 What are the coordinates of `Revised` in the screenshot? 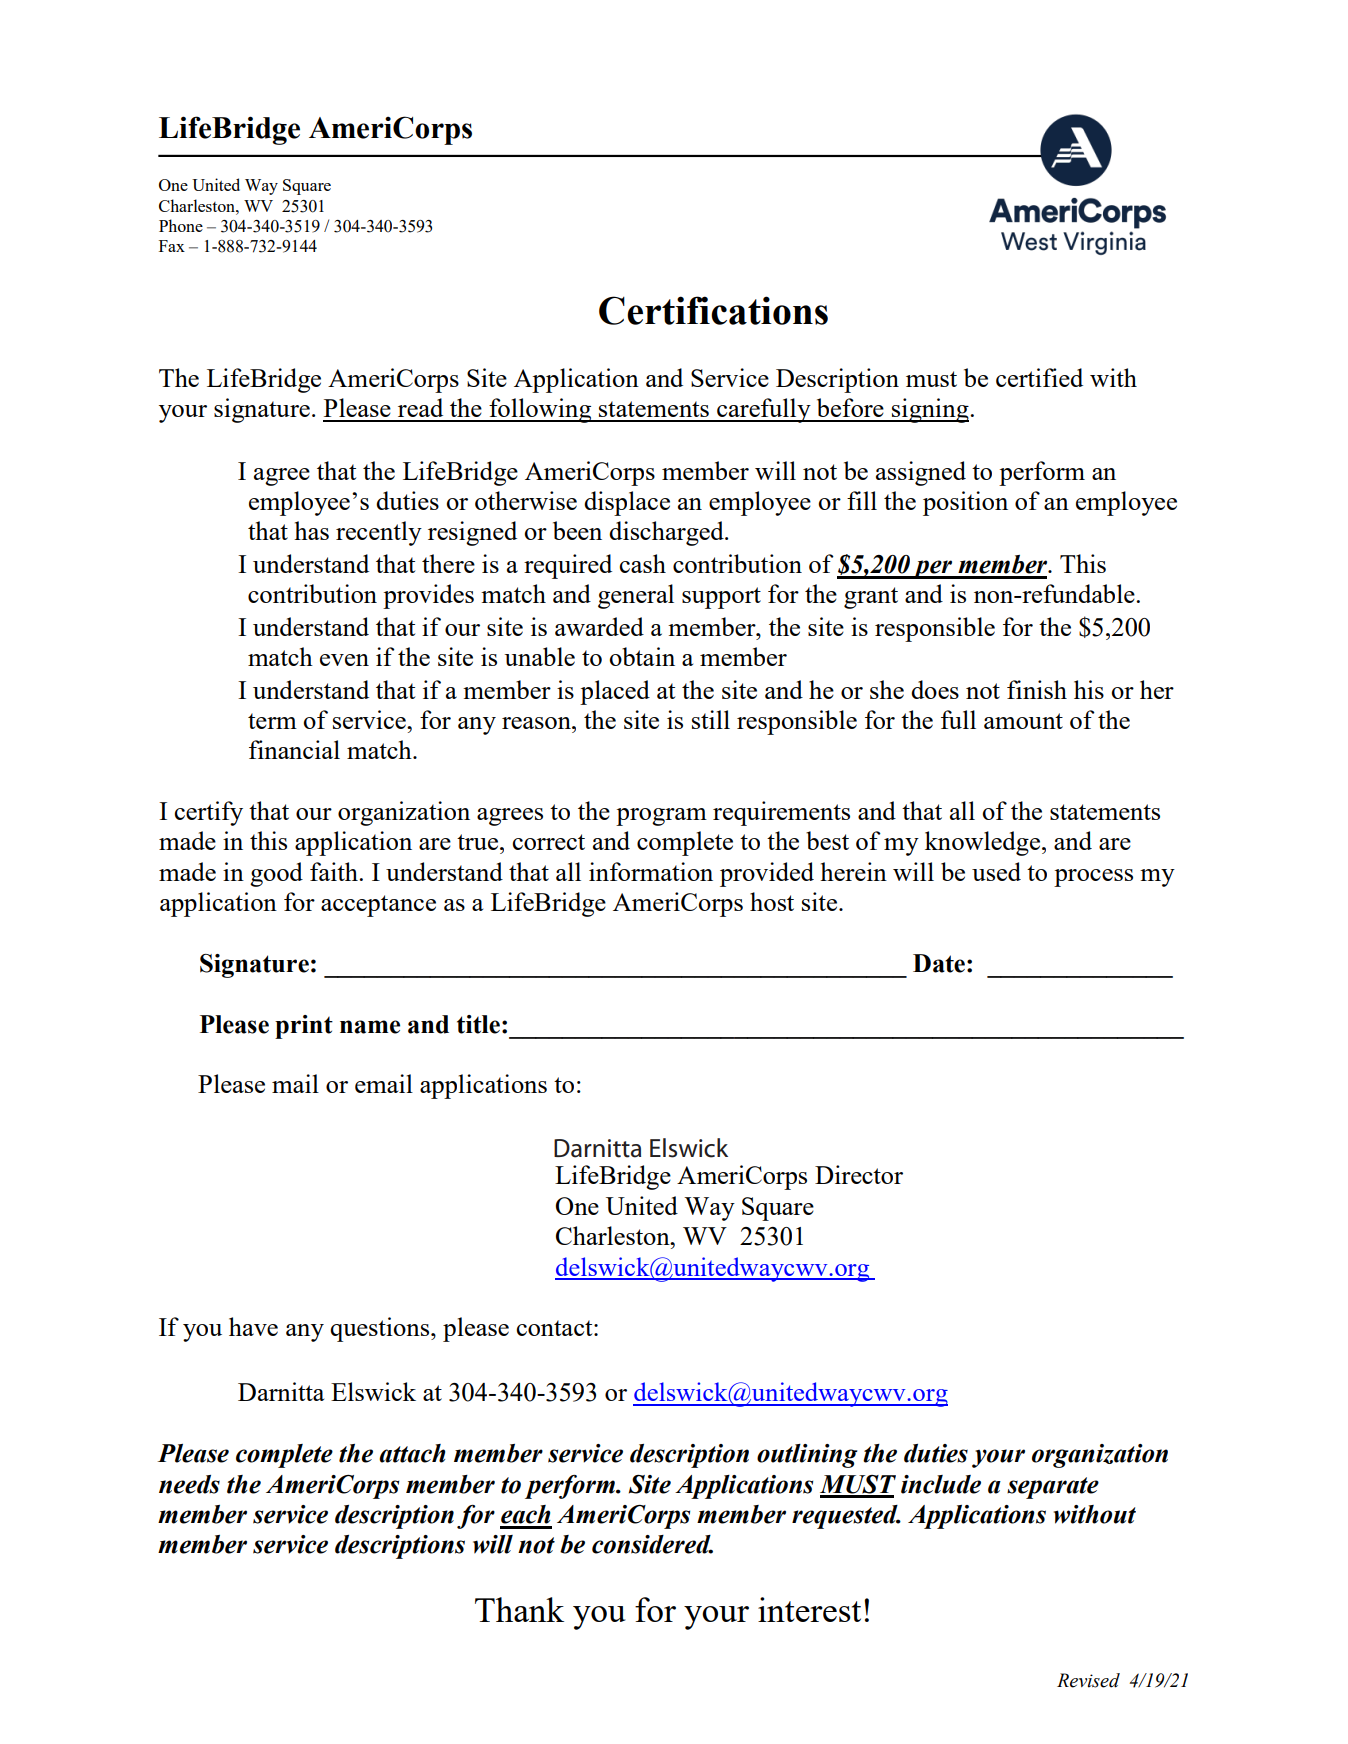 It's located at (1088, 1680).
